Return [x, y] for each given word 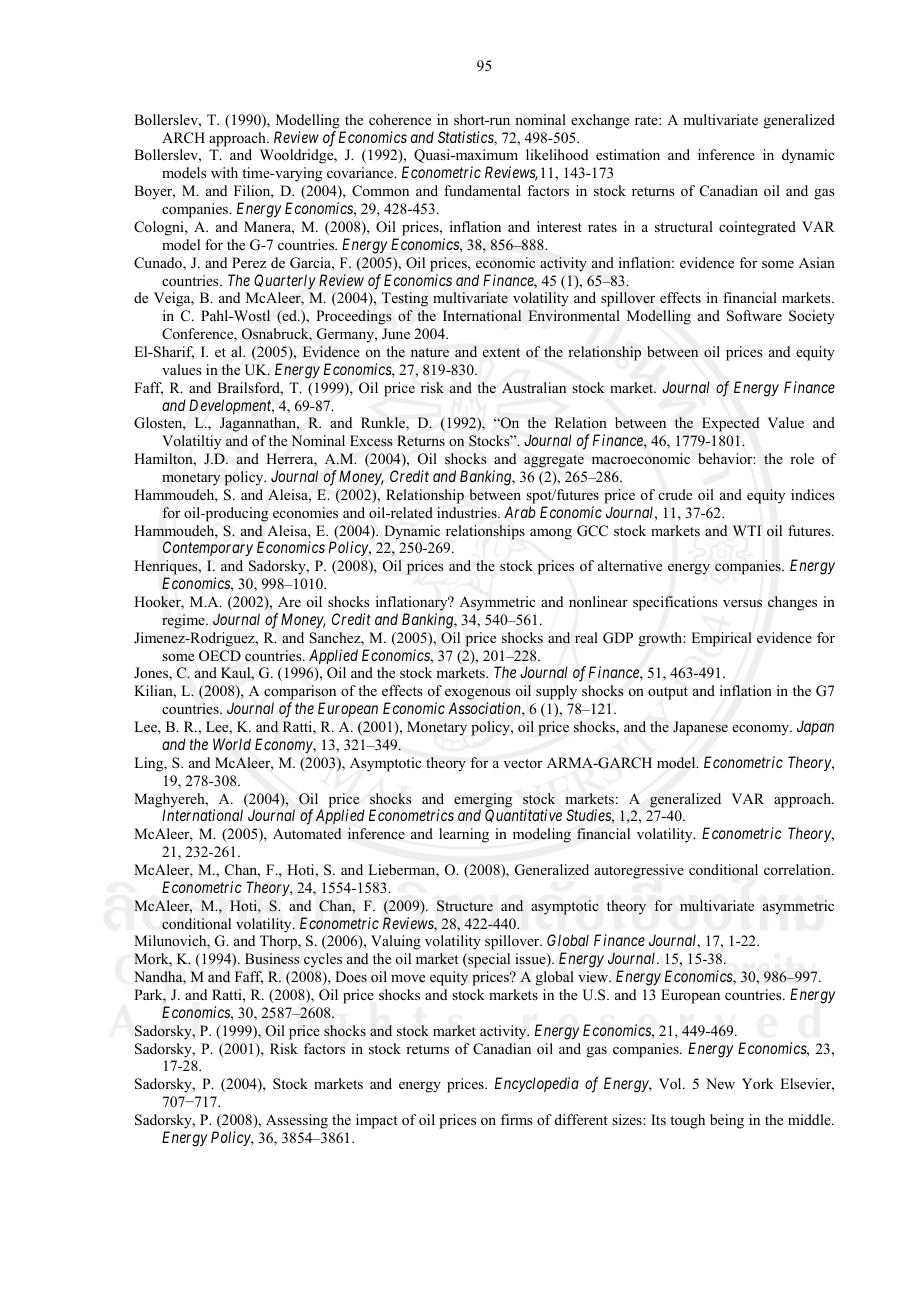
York [758, 1083]
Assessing [297, 1121]
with [224, 172]
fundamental [482, 190]
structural [684, 226]
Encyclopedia [537, 1084]
